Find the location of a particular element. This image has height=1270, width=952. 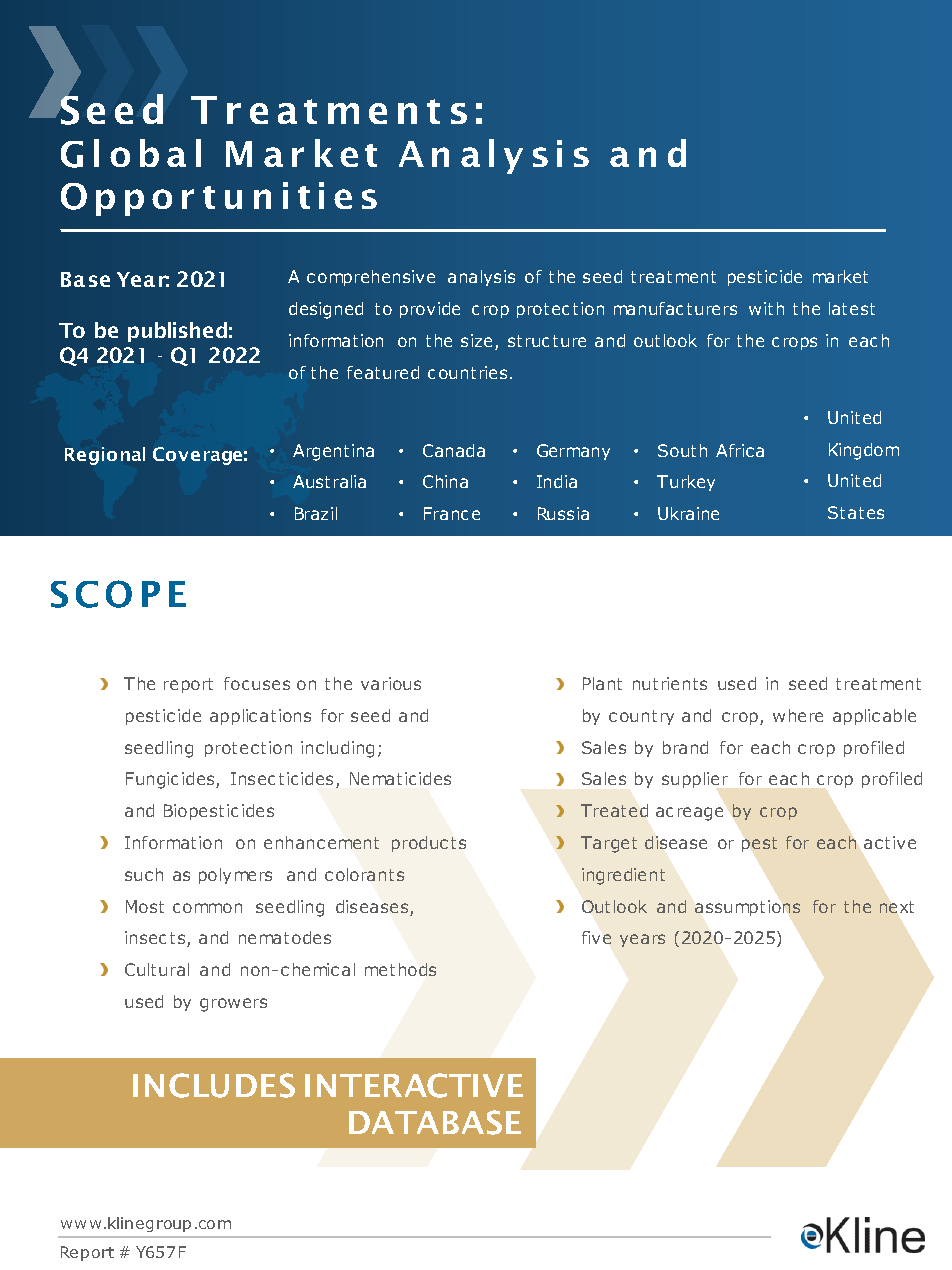

focuses is located at coordinates (257, 683).
